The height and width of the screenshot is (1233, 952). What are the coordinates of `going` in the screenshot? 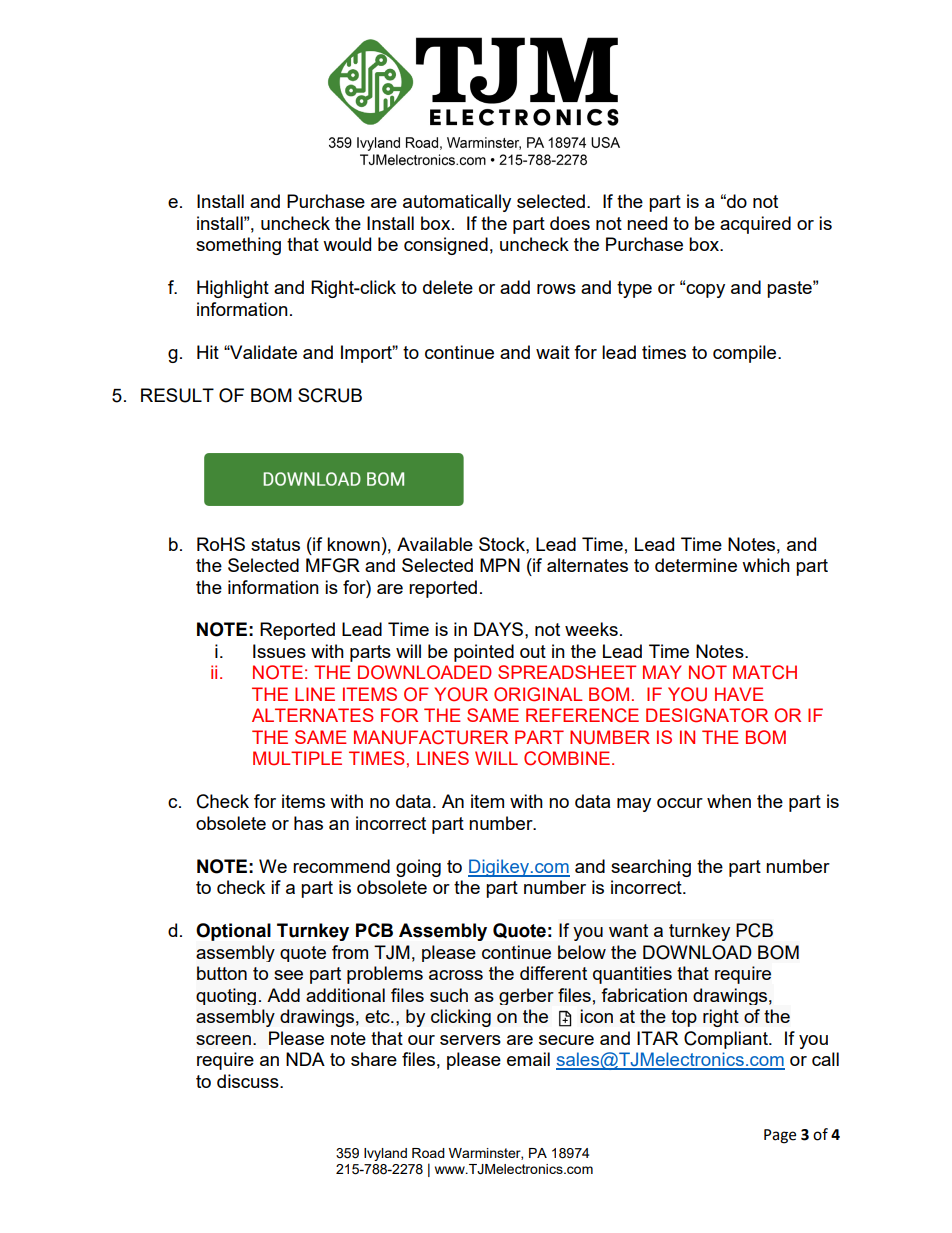 It's located at (418, 868).
